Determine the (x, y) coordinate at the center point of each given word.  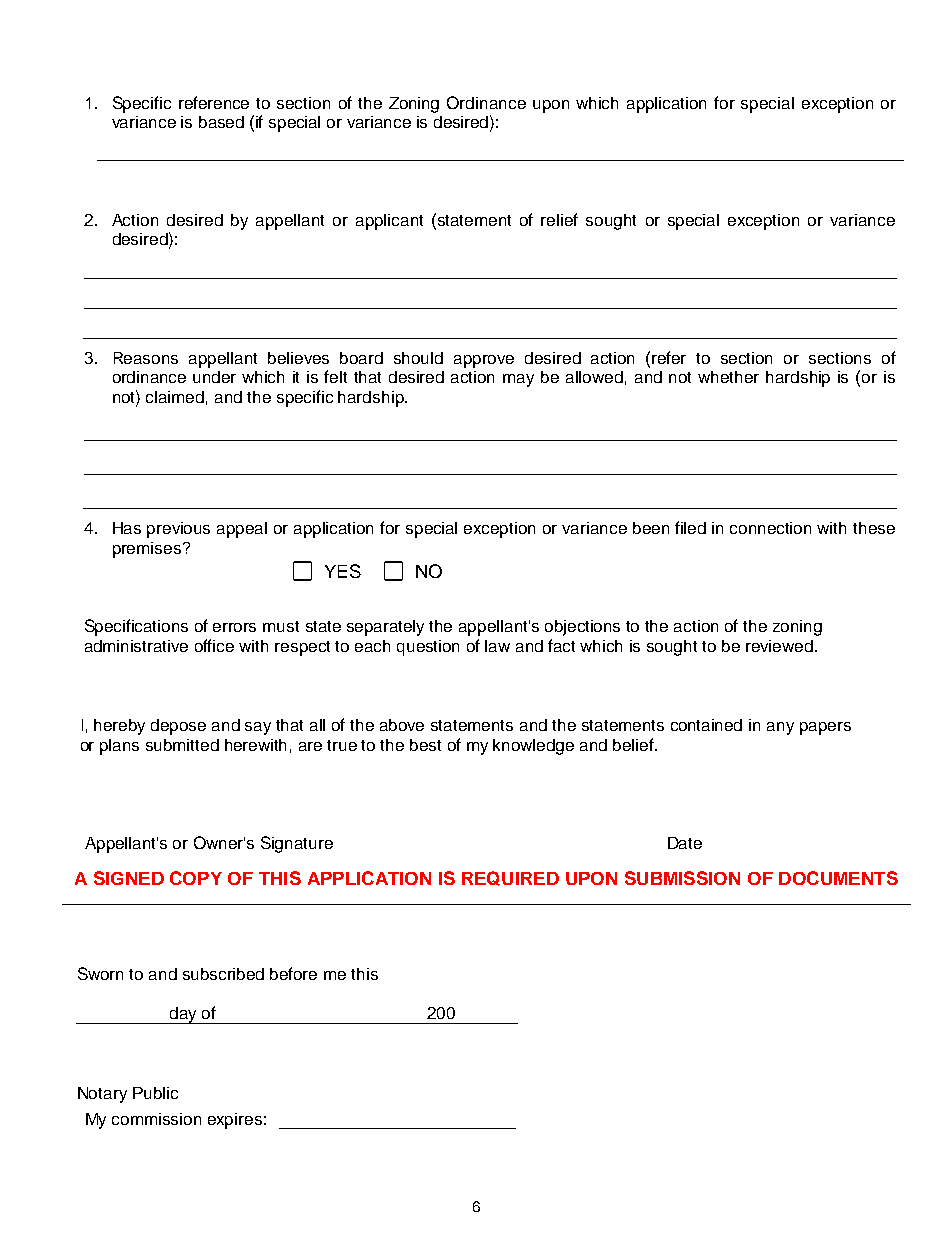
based (221, 122)
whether (728, 377)
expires (235, 1121)
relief (559, 219)
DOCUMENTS (838, 878)
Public (155, 1093)
